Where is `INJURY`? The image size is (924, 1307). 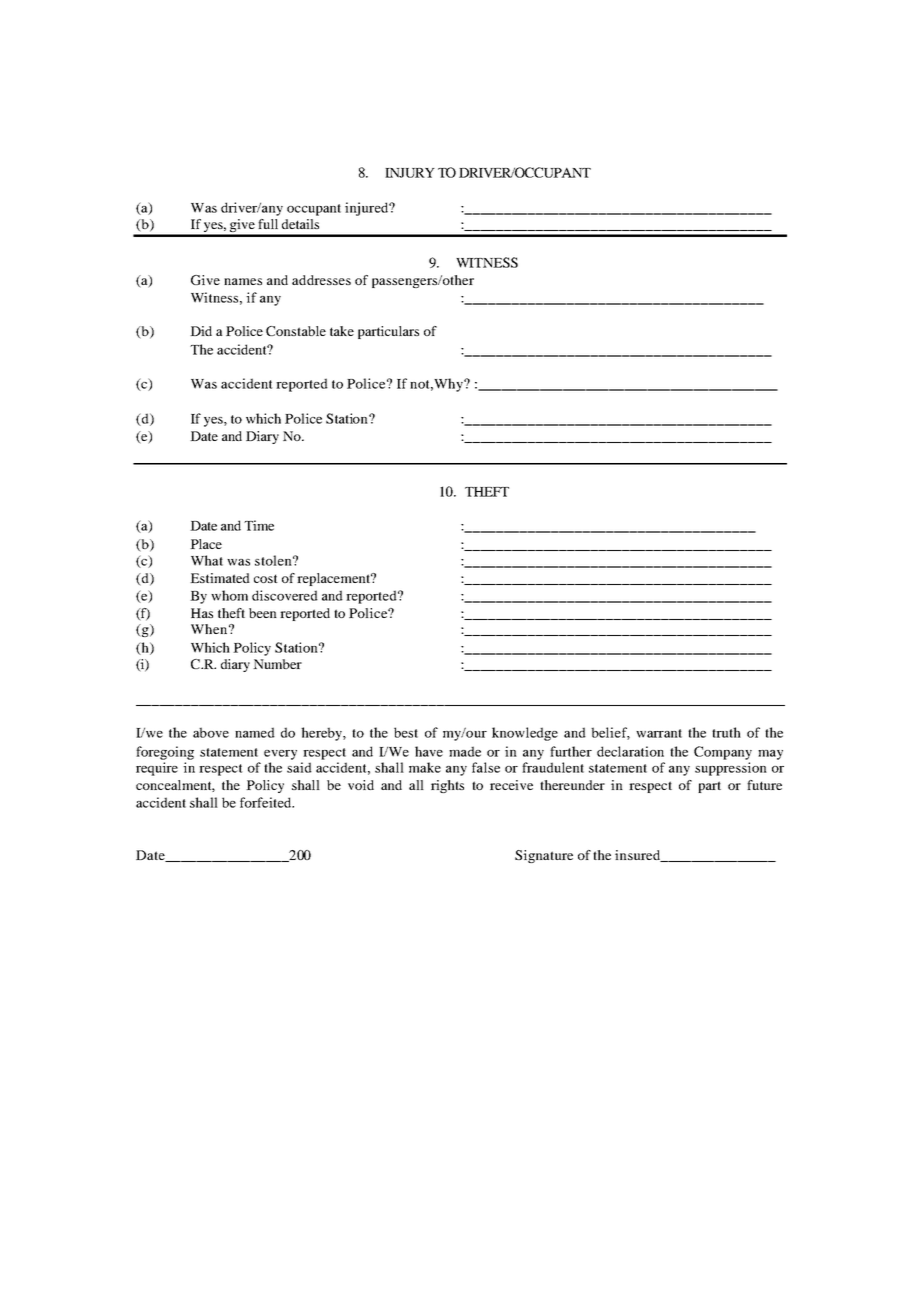
INJURY is located at coordinates (410, 173).
